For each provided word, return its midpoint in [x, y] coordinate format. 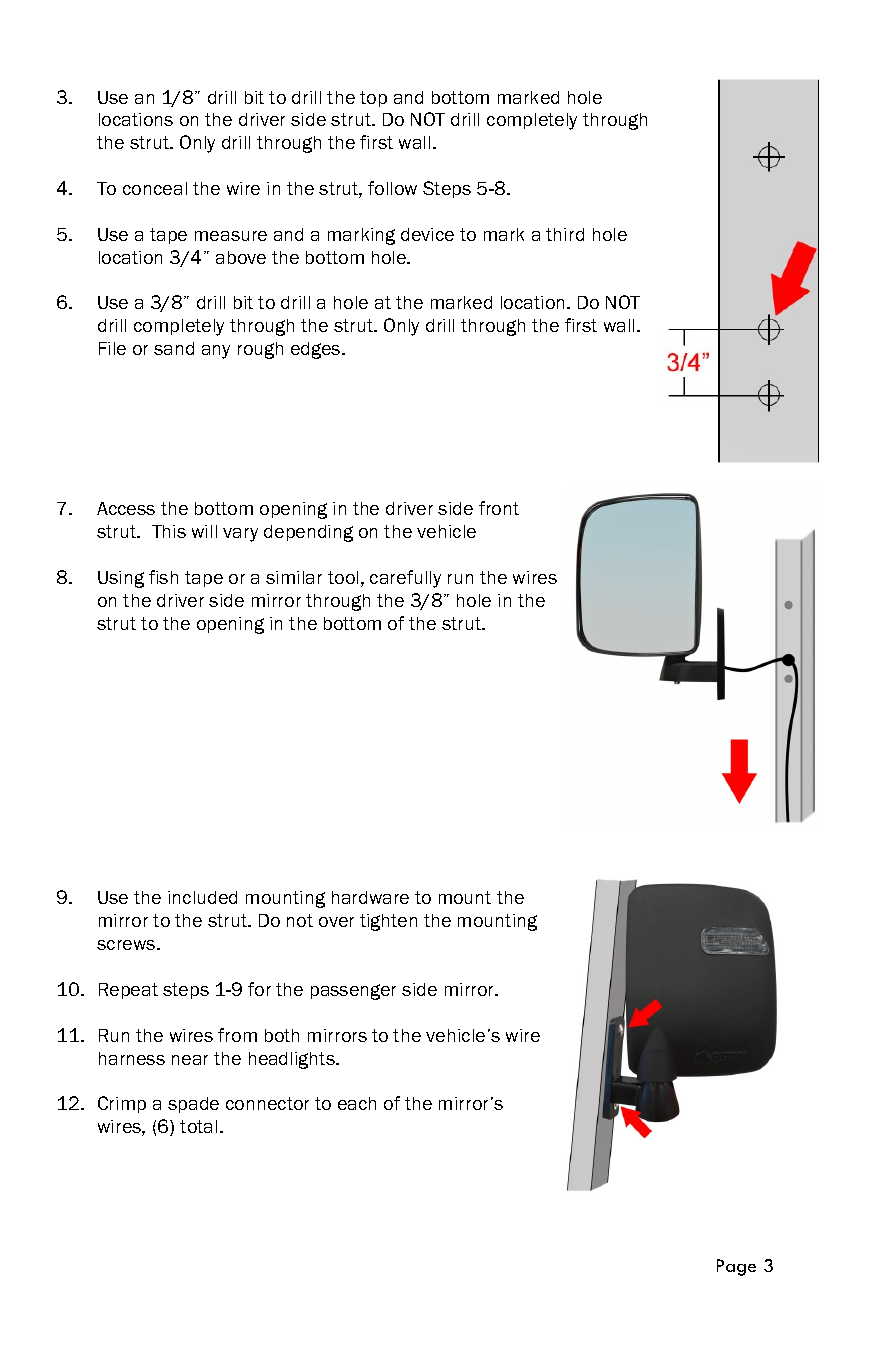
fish [163, 577]
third [565, 234]
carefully [405, 579]
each [357, 1103]
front [499, 508]
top [373, 99]
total [198, 1126]
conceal [155, 188]
